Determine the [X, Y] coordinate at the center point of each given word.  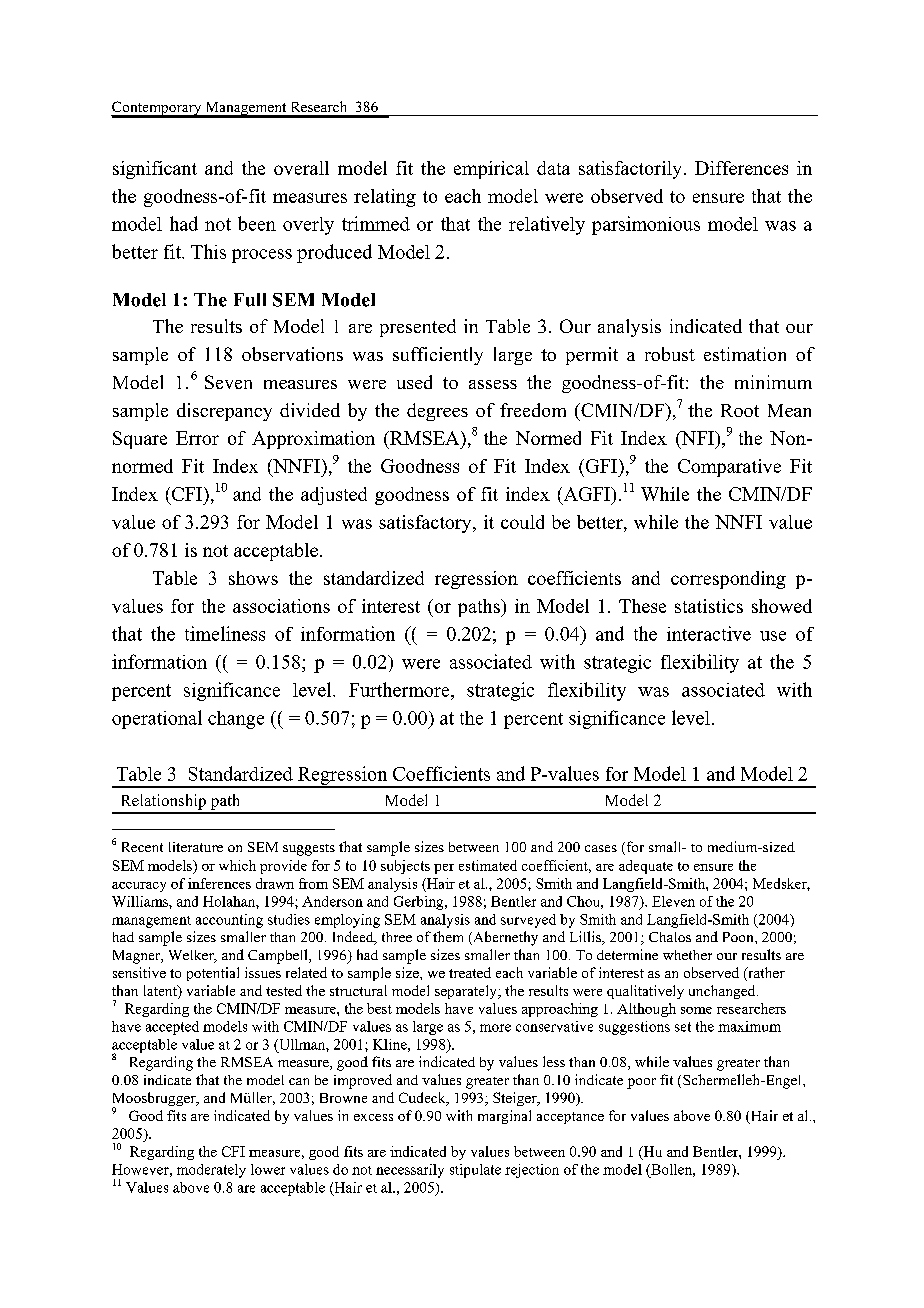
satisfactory [426, 524]
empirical [491, 170]
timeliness [225, 633]
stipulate [475, 1171]
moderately [211, 1171]
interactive [709, 633]
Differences [741, 168]
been [257, 223]
